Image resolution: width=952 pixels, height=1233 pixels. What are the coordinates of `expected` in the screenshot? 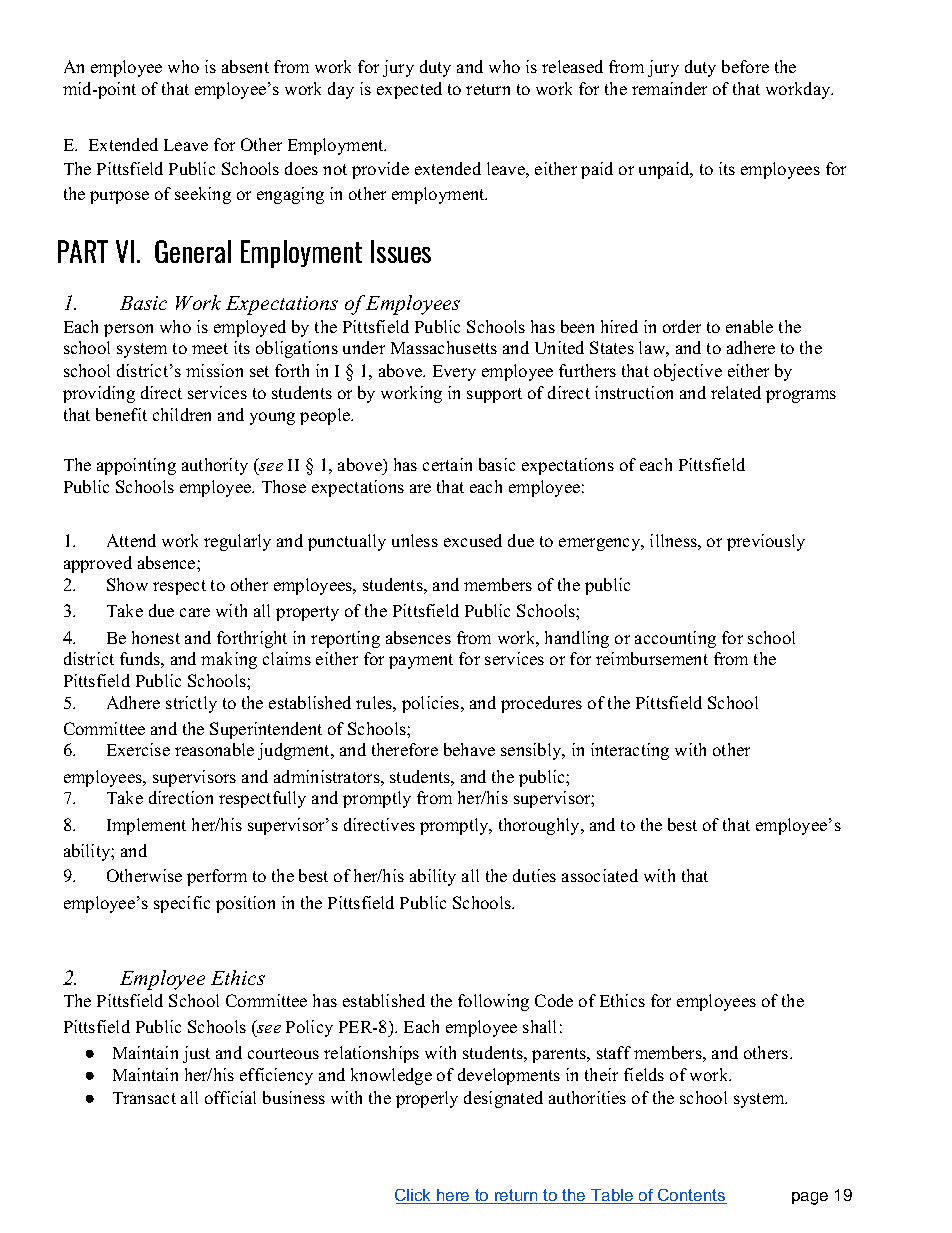 It's located at (409, 90).
